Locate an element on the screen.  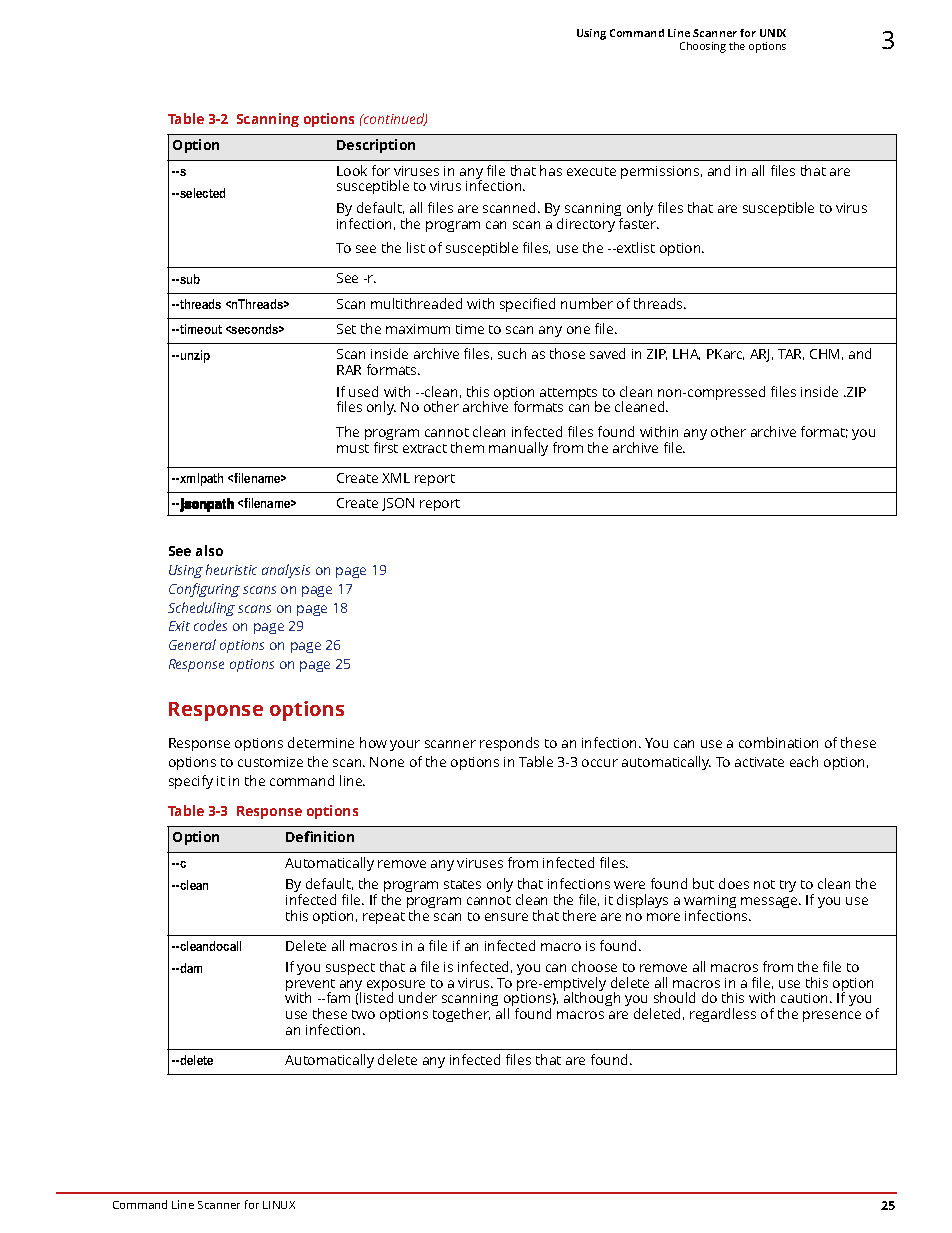
LINUX is located at coordinates (279, 1205).
